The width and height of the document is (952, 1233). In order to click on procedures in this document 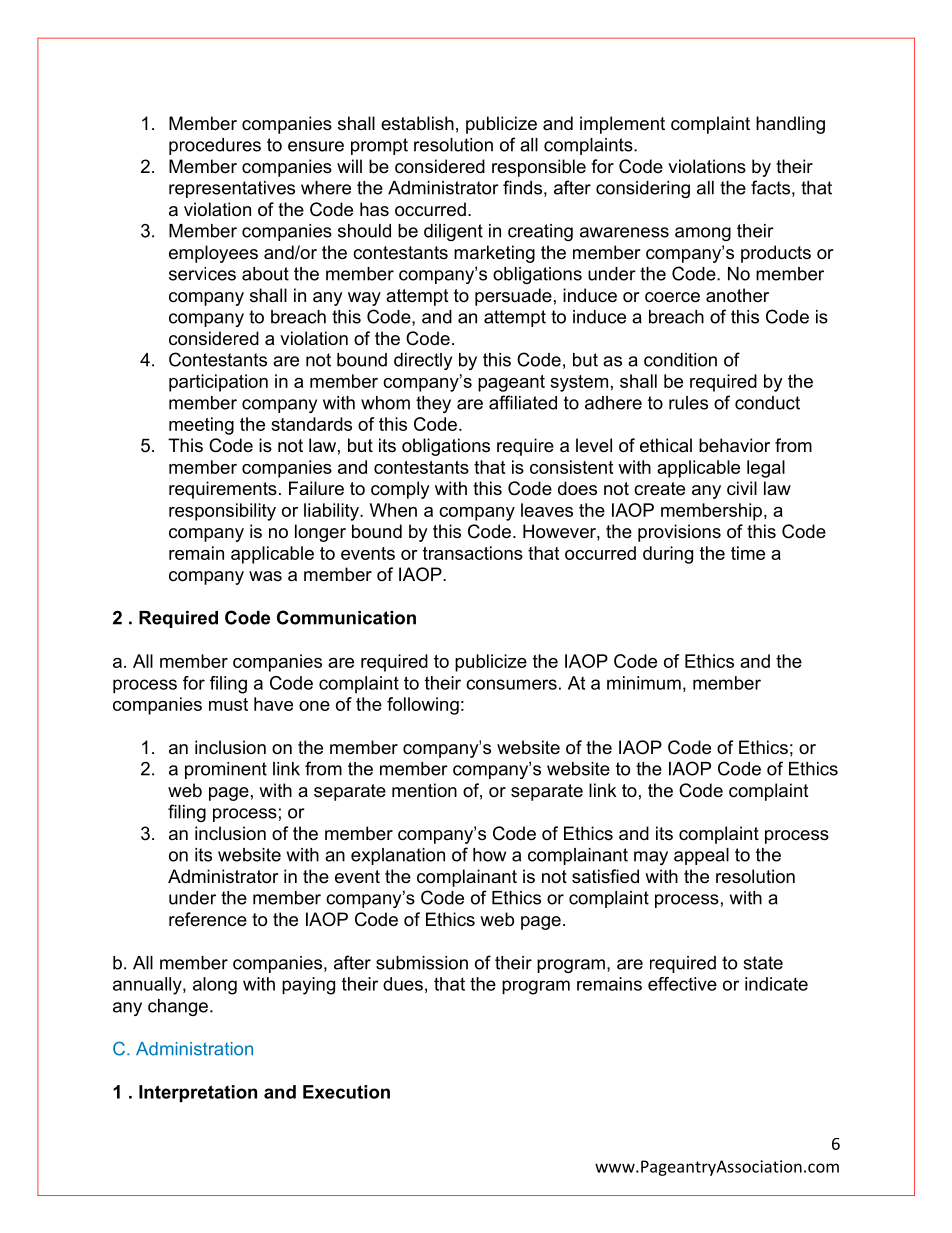, I will do `click(215, 146)`.
